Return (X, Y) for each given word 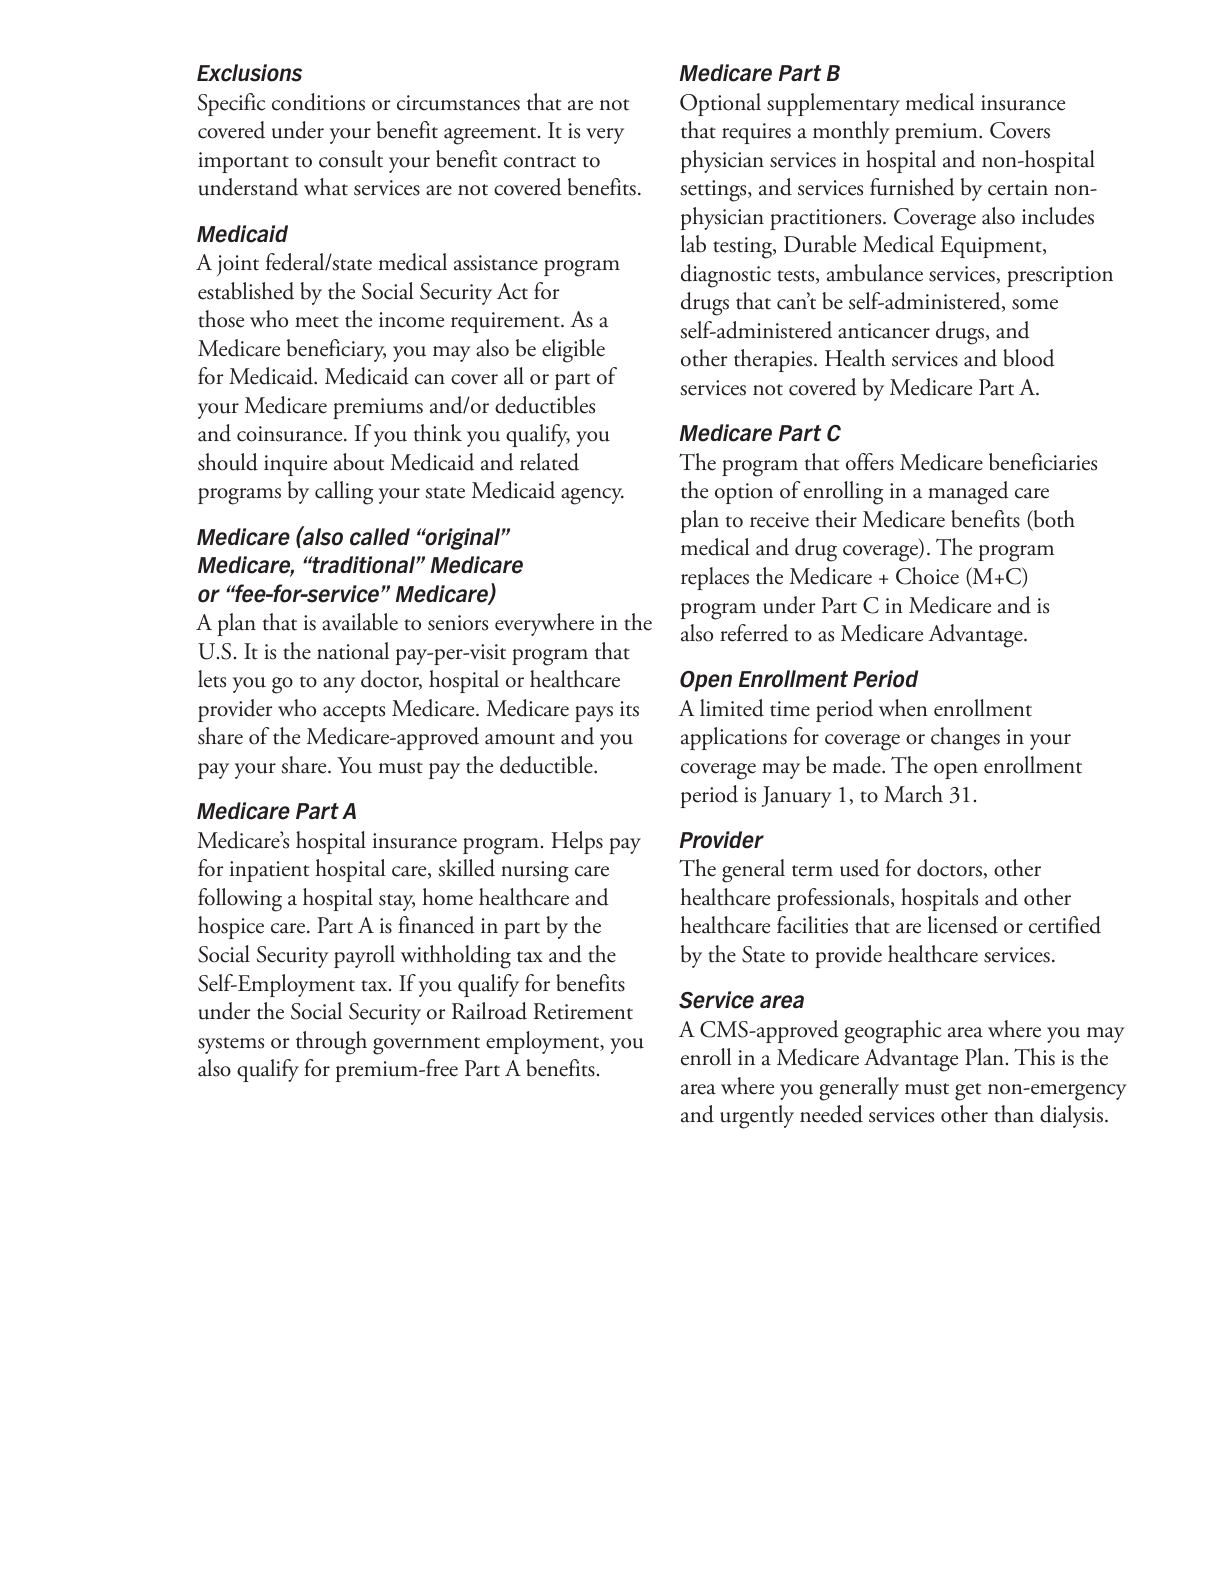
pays (594, 714)
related (549, 462)
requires (756, 133)
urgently (757, 1117)
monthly (851, 132)
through (331, 1043)
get (968, 1092)
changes (965, 739)
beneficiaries (1043, 462)
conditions (318, 102)
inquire (295, 465)
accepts (354, 713)
